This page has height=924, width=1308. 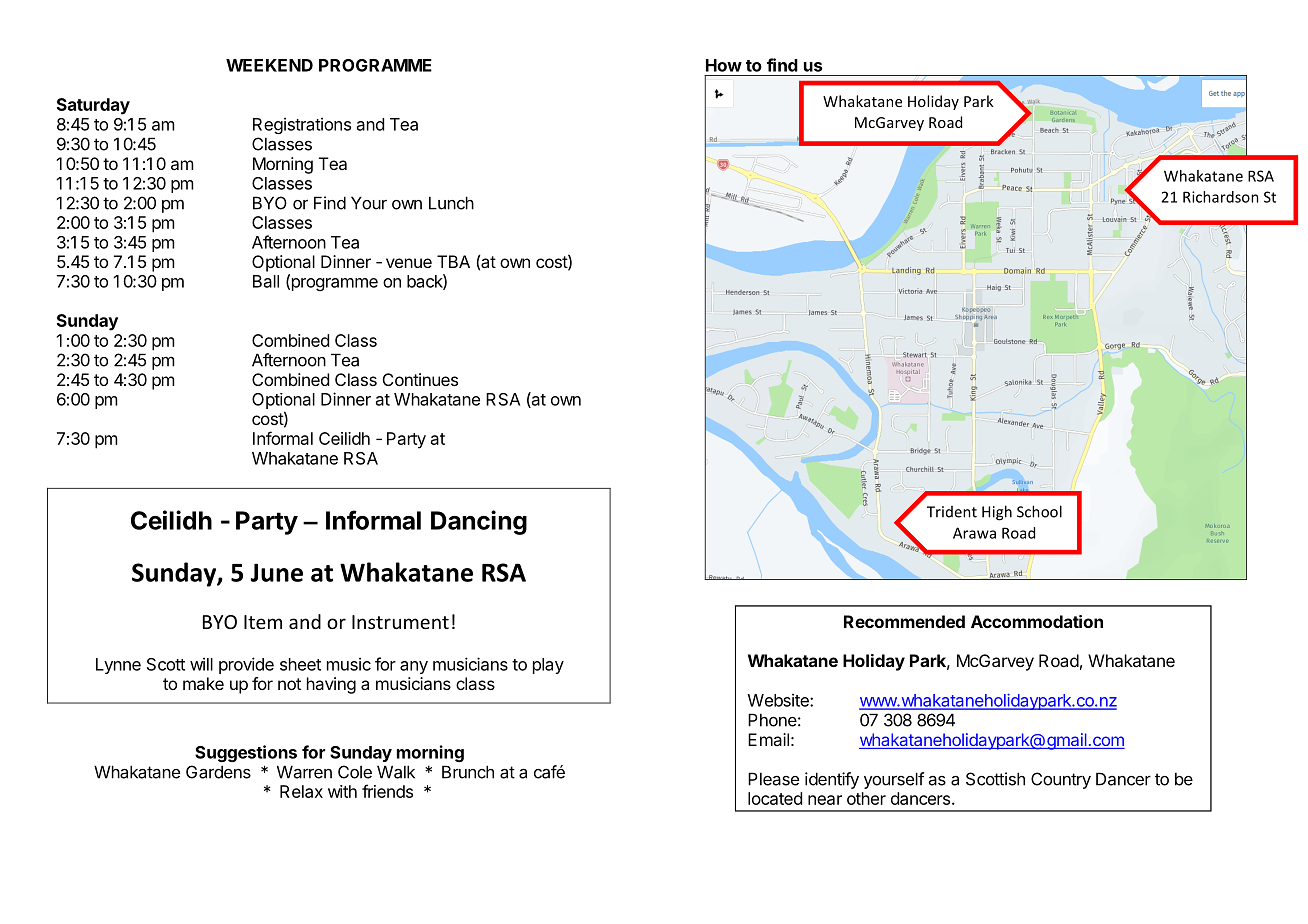 I want to click on WEEKEND, so click(x=269, y=65).
